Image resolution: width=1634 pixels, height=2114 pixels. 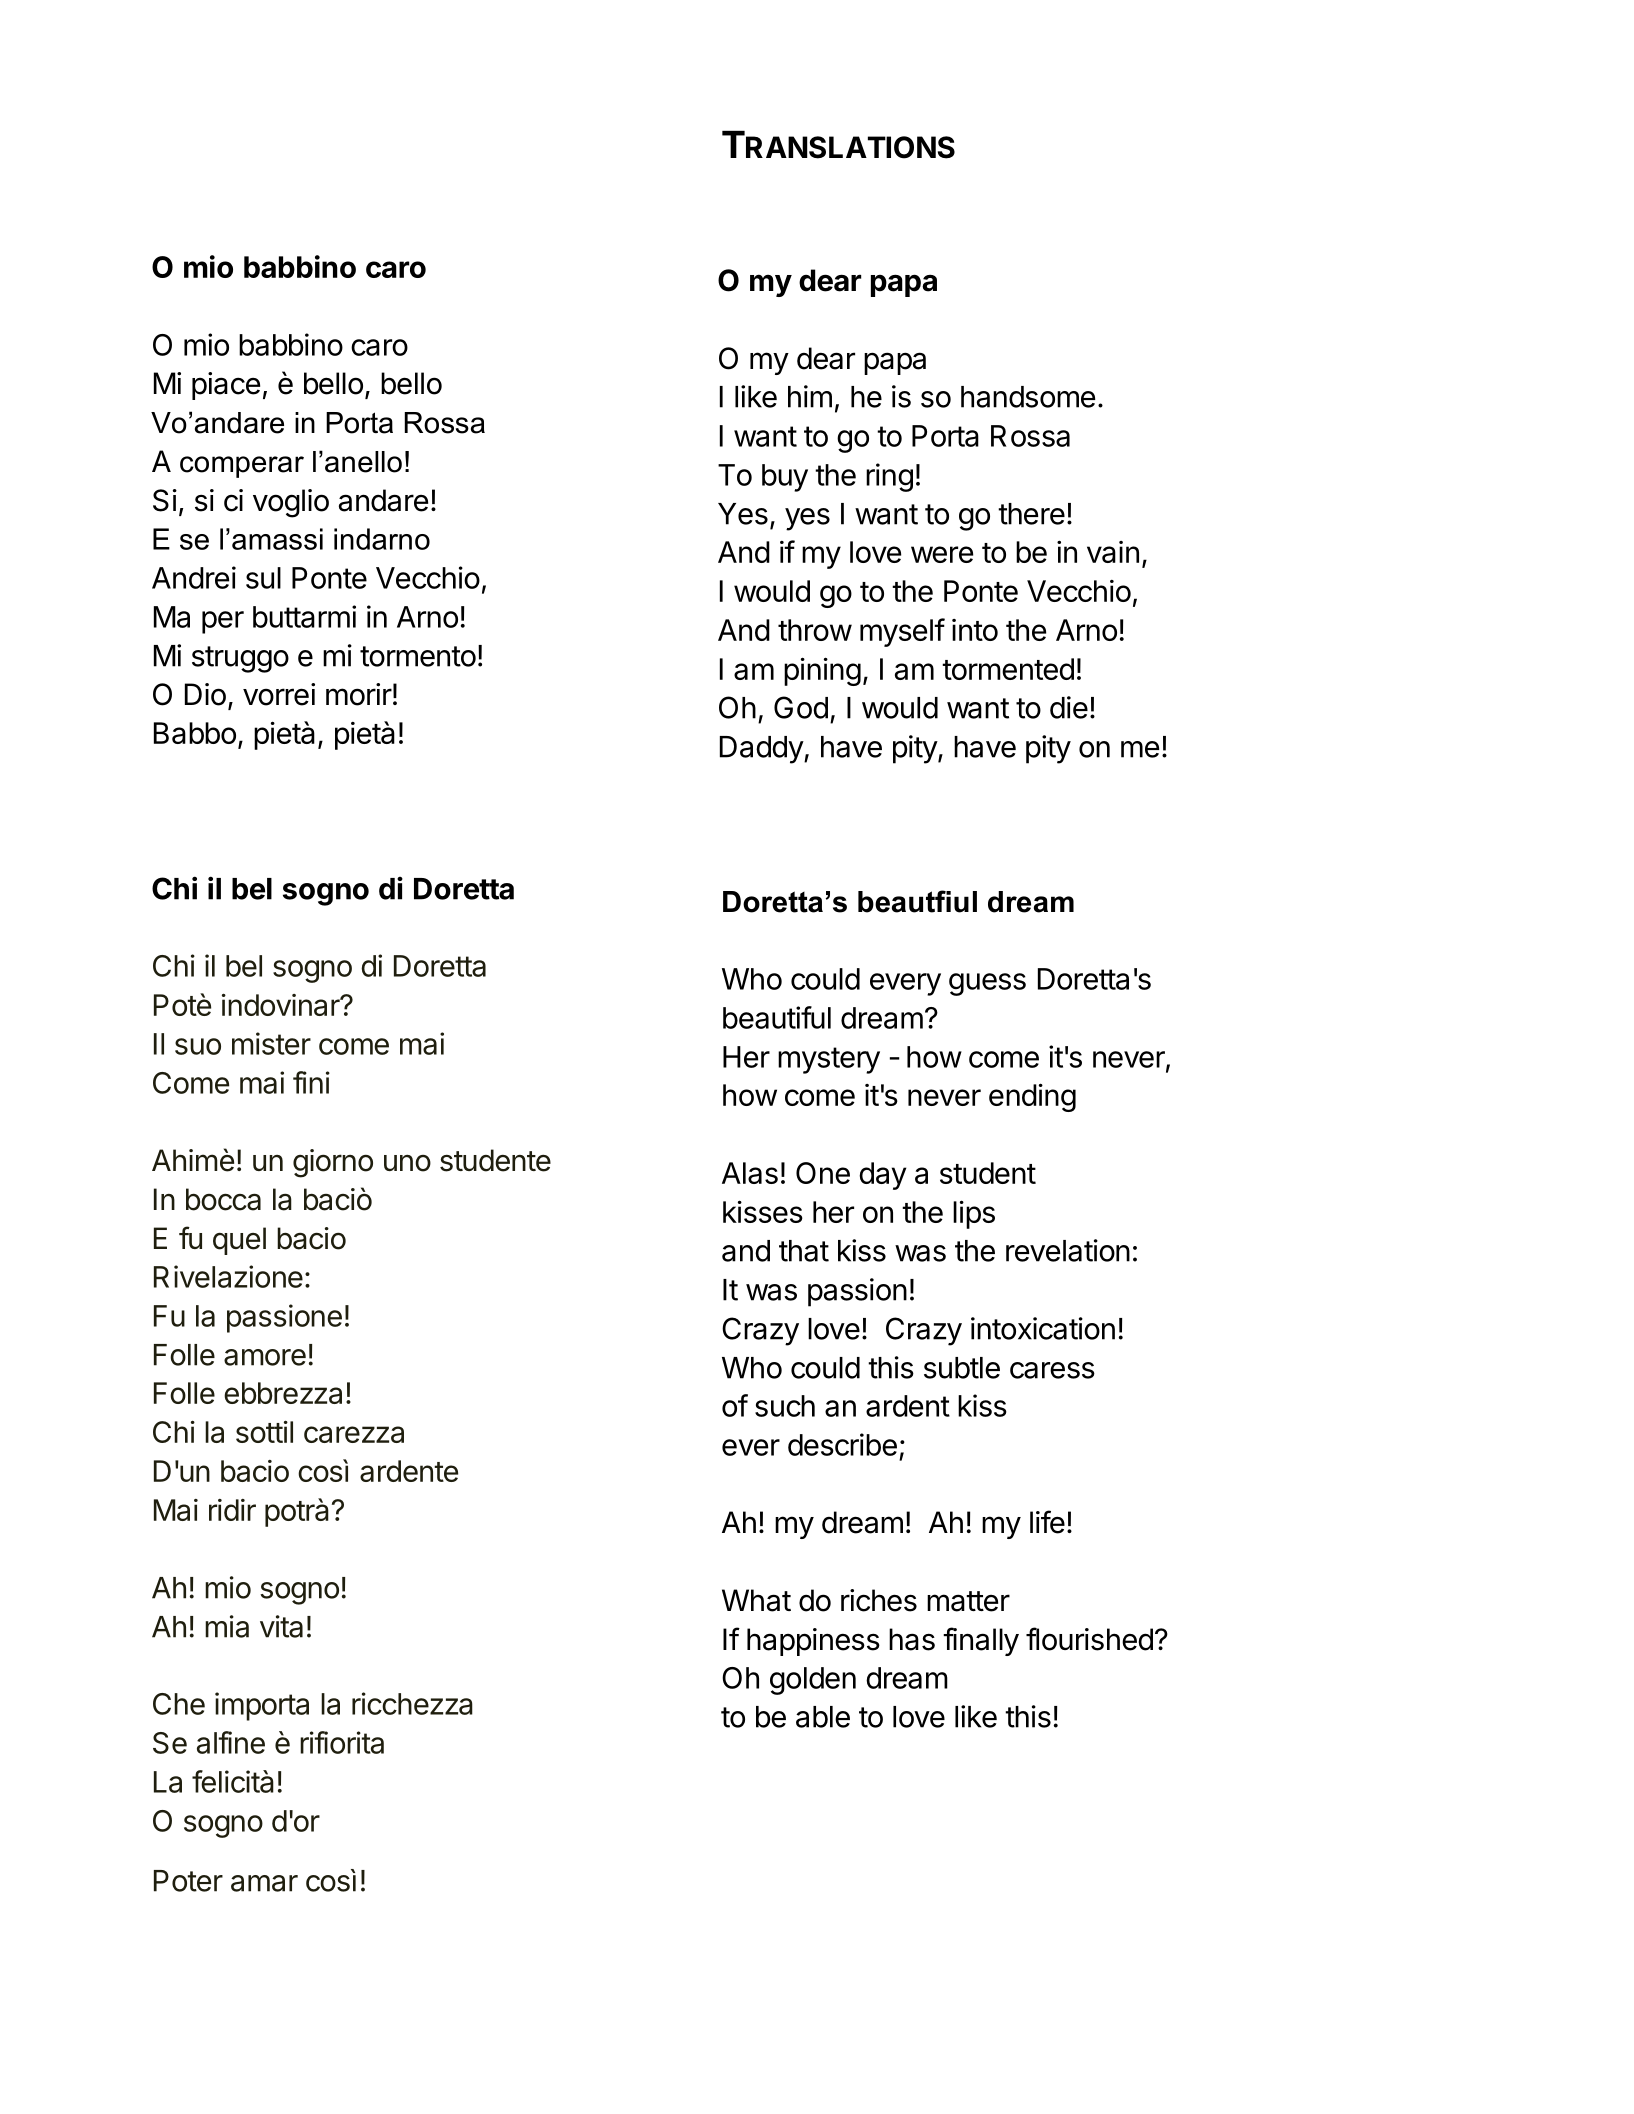 I want to click on Alas, so click(x=750, y=1173).
